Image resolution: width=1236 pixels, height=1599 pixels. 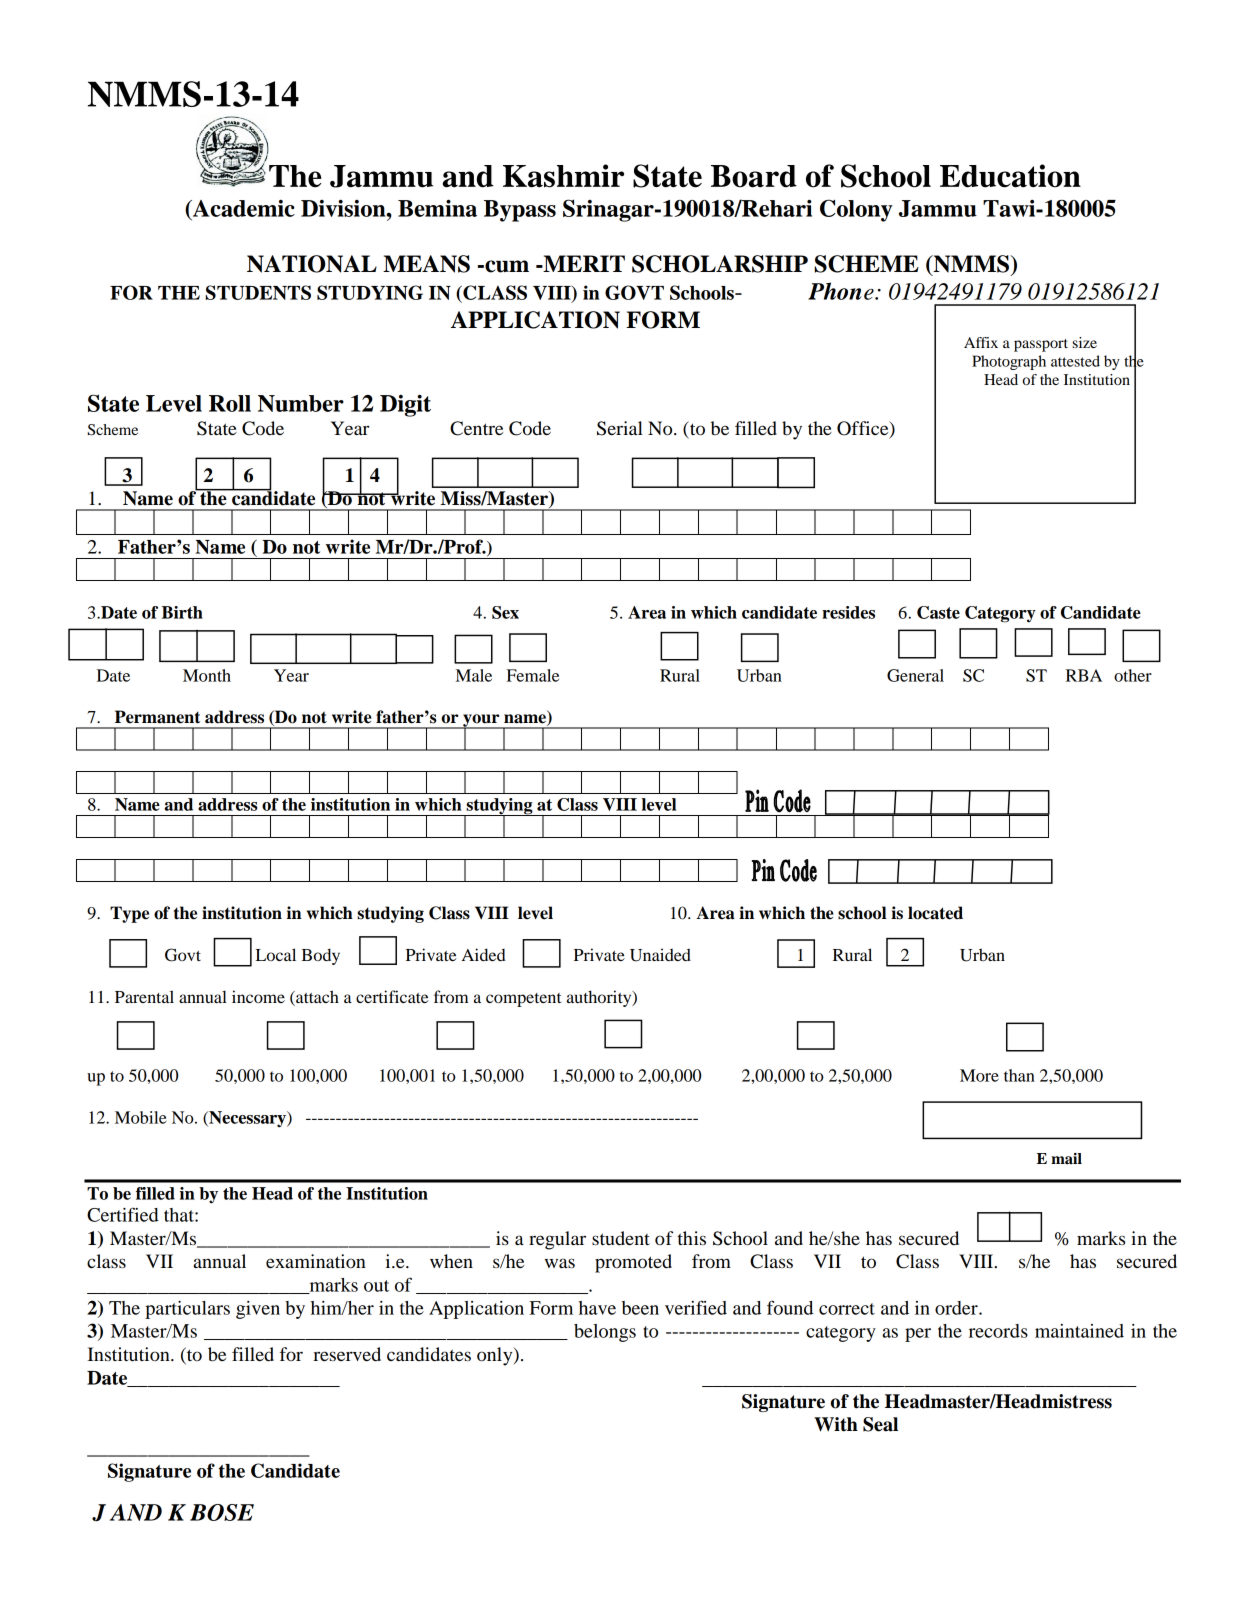 What do you see at coordinates (583, 263) in the screenshot?
I see `MERIT` at bounding box center [583, 263].
